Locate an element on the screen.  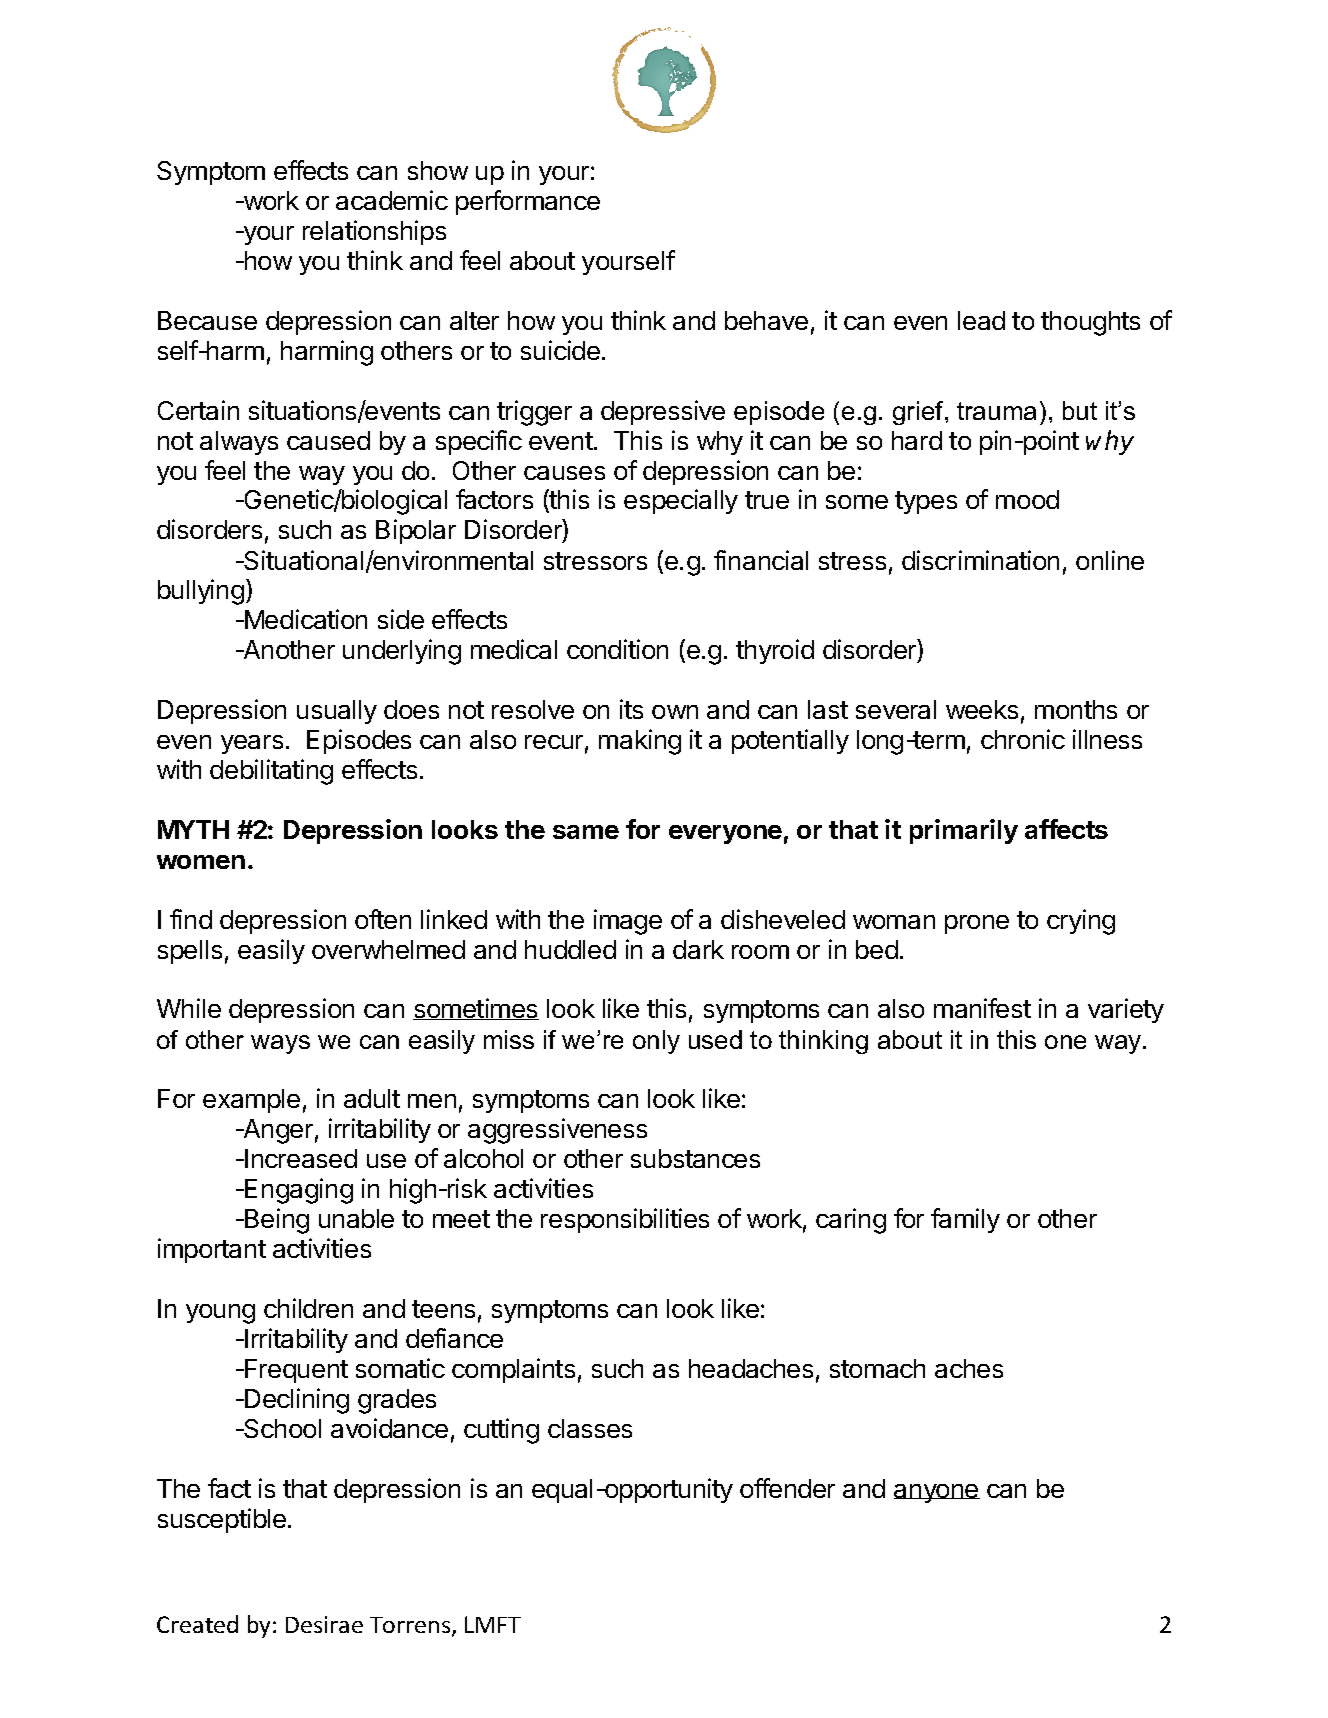
image is located at coordinates (628, 922).
